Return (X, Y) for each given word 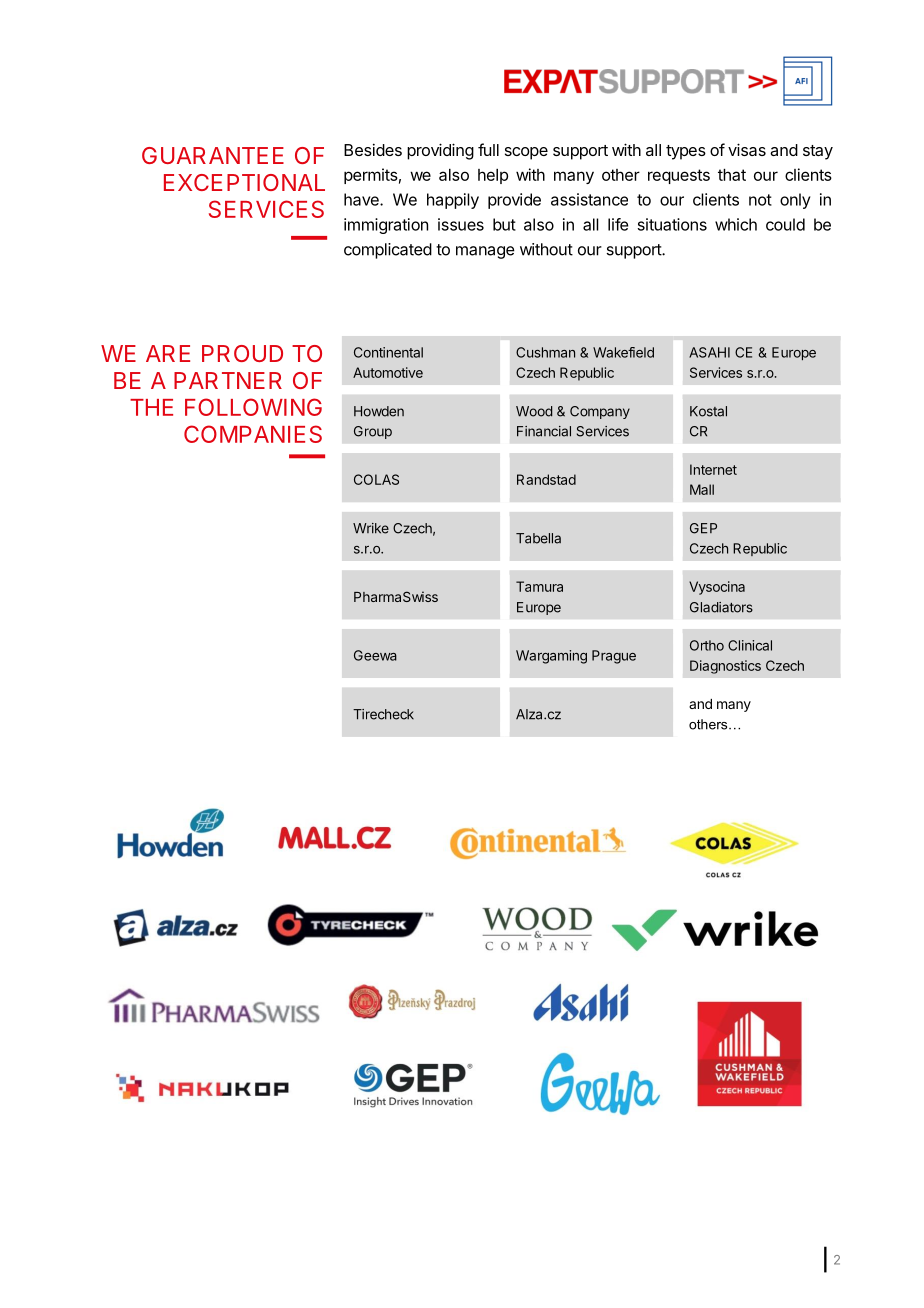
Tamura (539, 586)
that (732, 175)
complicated (388, 251)
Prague (614, 657)
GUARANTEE (213, 155)
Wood (534, 411)
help (493, 176)
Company (600, 412)
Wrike (371, 528)
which (736, 224)
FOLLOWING (253, 407)
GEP (703, 528)
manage (485, 252)
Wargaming (551, 657)
